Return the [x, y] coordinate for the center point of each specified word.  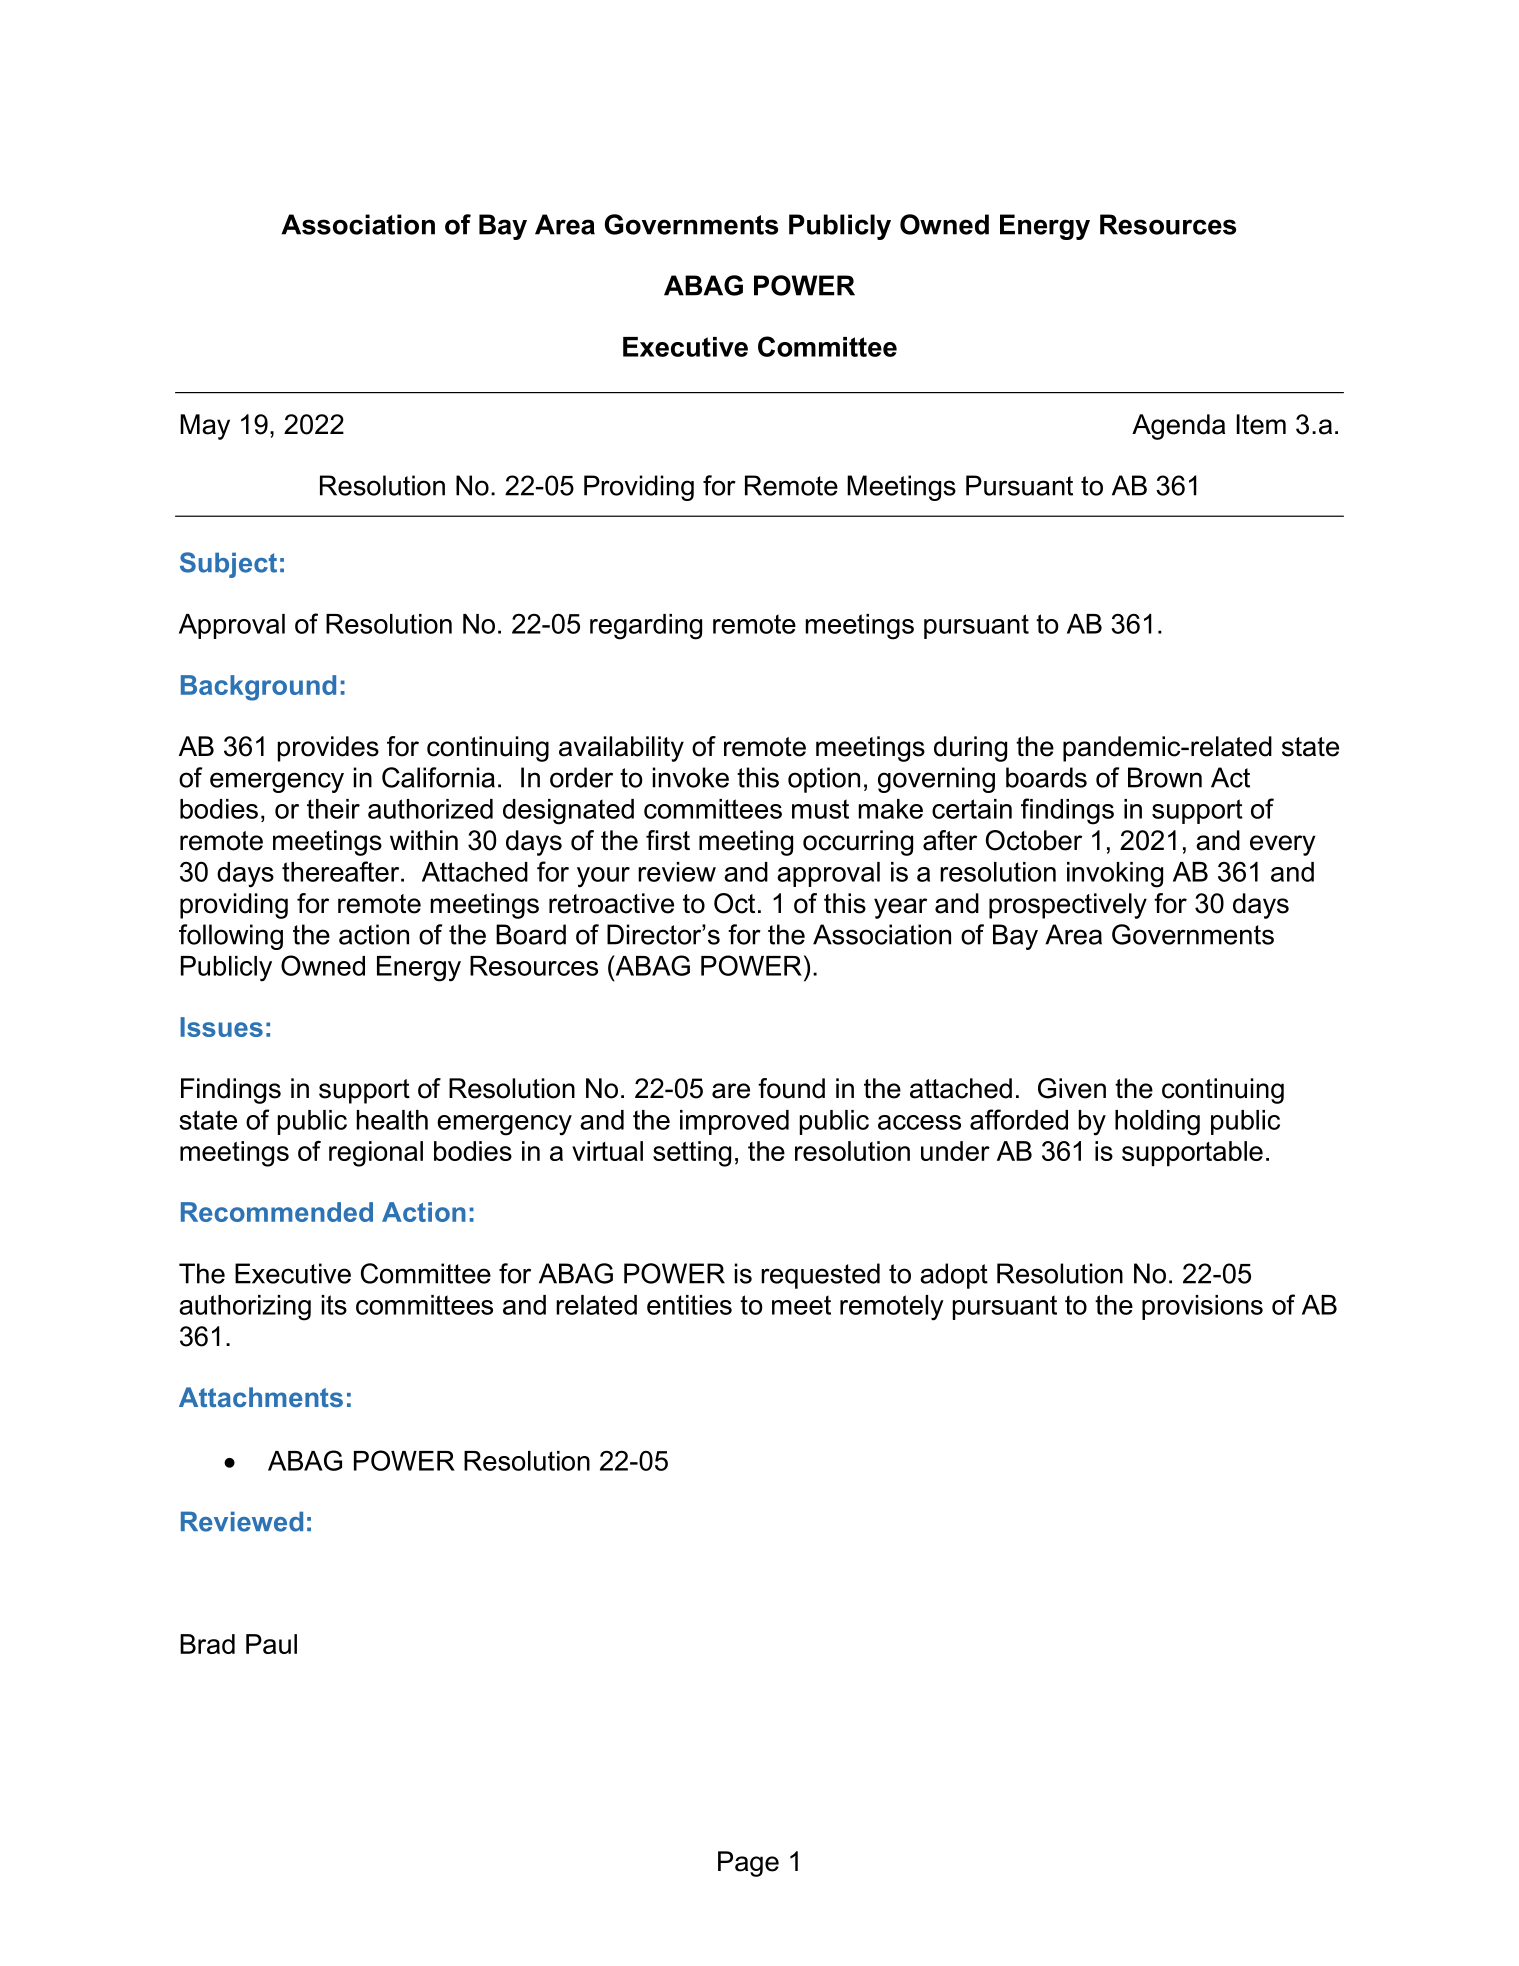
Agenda [1178, 427]
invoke [691, 777]
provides [328, 749]
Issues [221, 1027]
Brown [1165, 777]
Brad [207, 1644]
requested [820, 1276]
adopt [954, 1276]
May [205, 427]
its [334, 1305]
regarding [646, 627]
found [791, 1088]
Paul [271, 1644]
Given [1072, 1088]
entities [689, 1305]
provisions [1202, 1307]
